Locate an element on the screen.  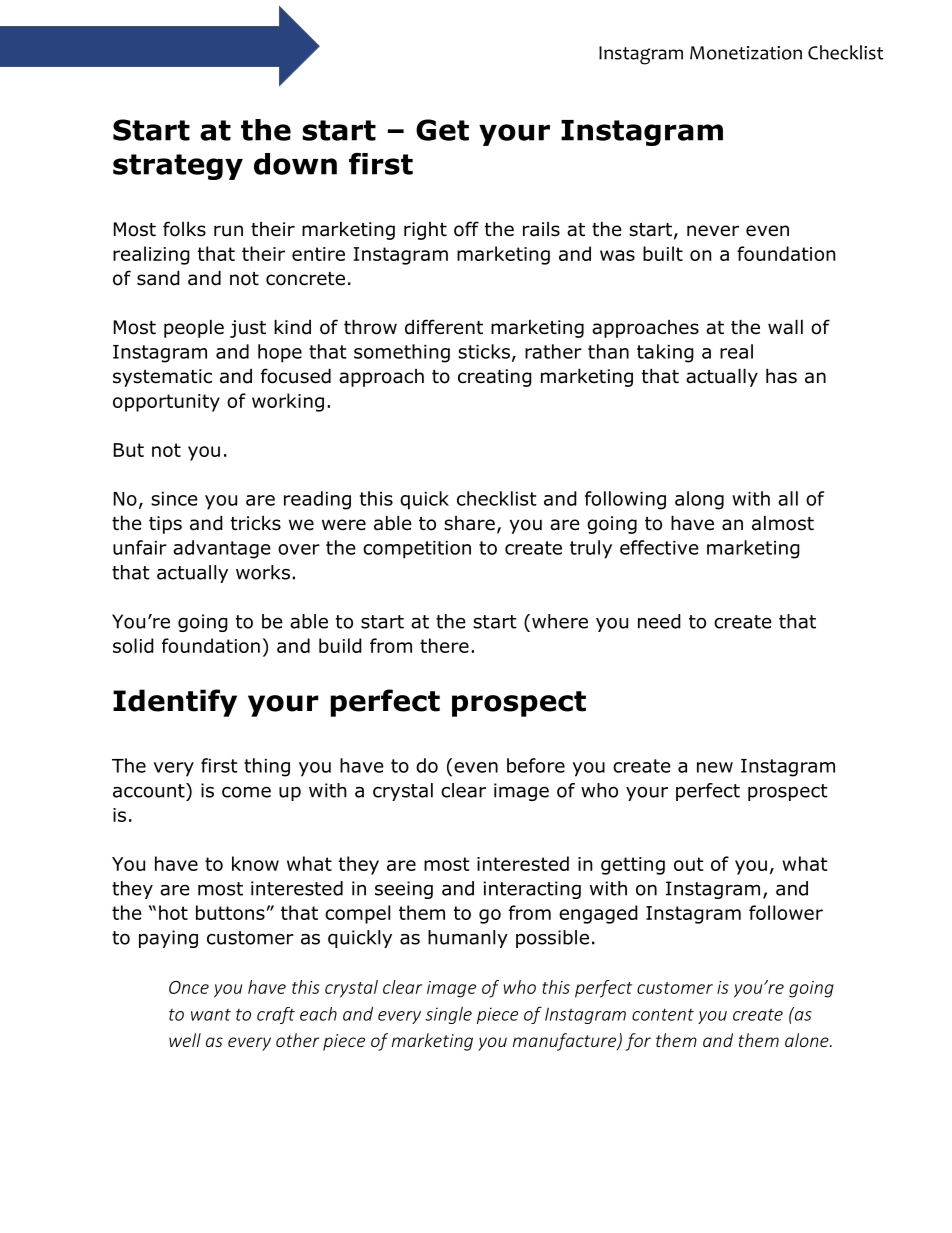
strategy is located at coordinates (178, 167).
